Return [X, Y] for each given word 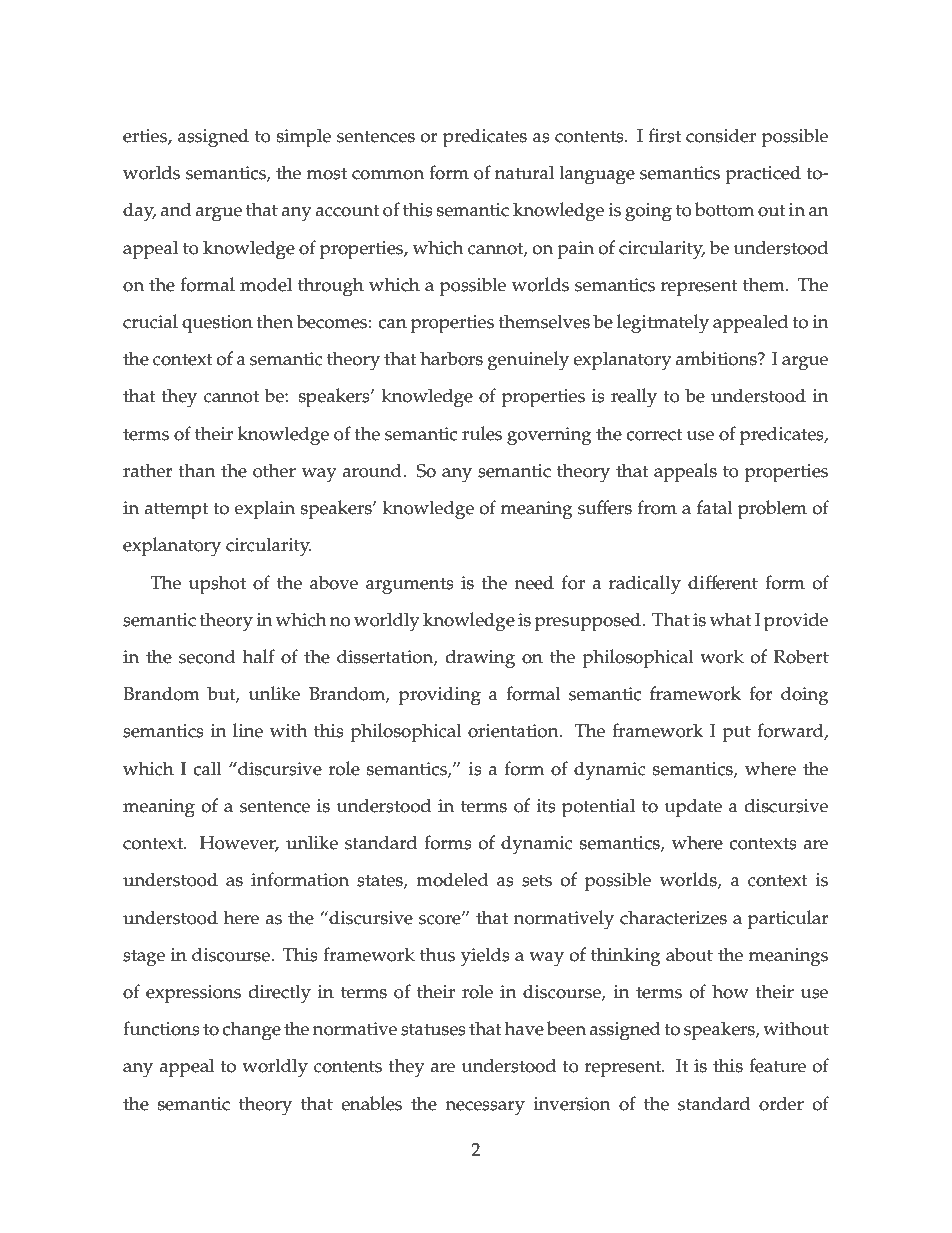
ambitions [717, 358]
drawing [480, 659]
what [731, 619]
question [217, 324]
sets [537, 880]
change [251, 1031]
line [248, 730]
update [693, 808]
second [207, 656]
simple [304, 138]
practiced [763, 175]
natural [524, 172]
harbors [451, 358]
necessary [485, 1108]
